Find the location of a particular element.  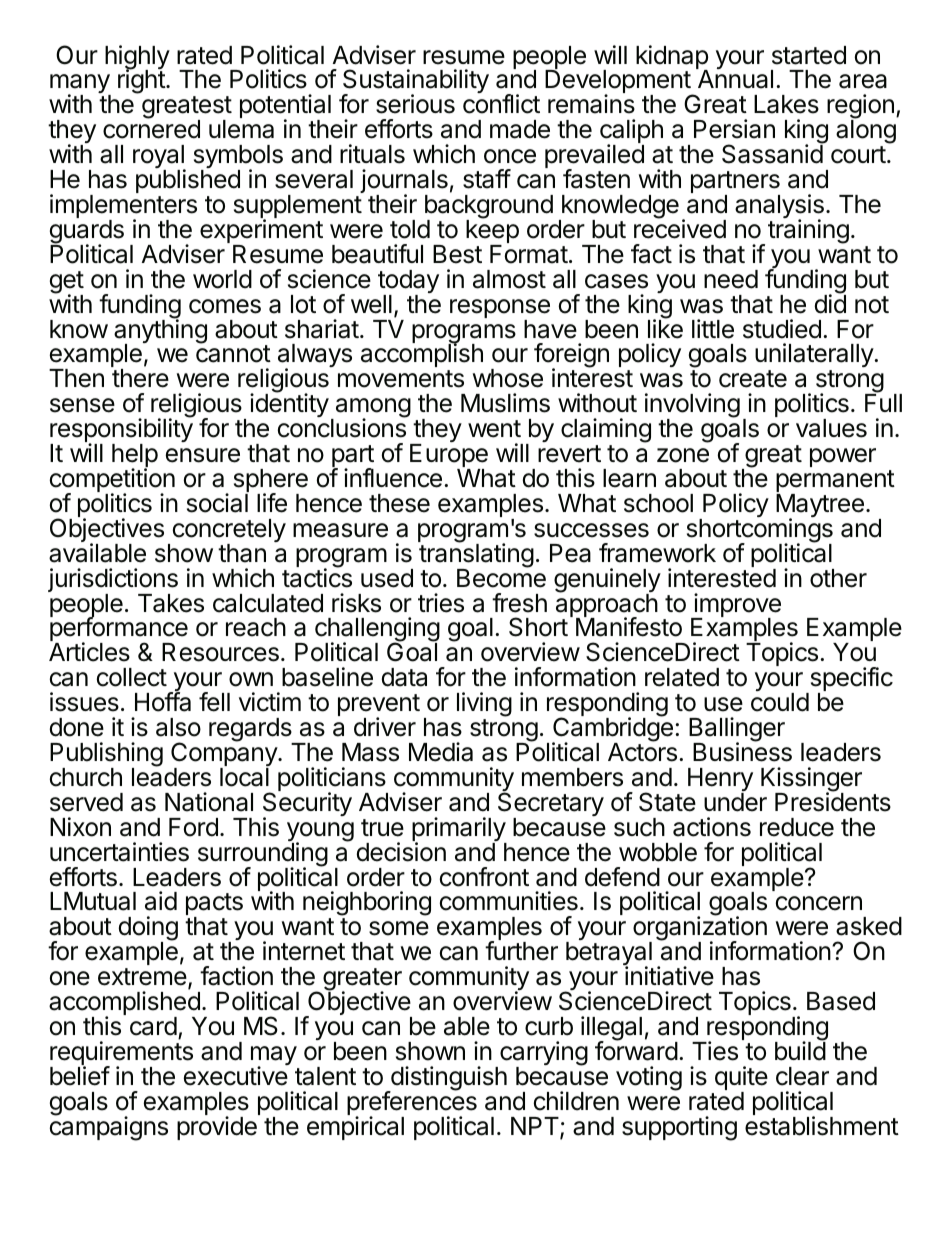

Takes is located at coordinates (171, 603).
